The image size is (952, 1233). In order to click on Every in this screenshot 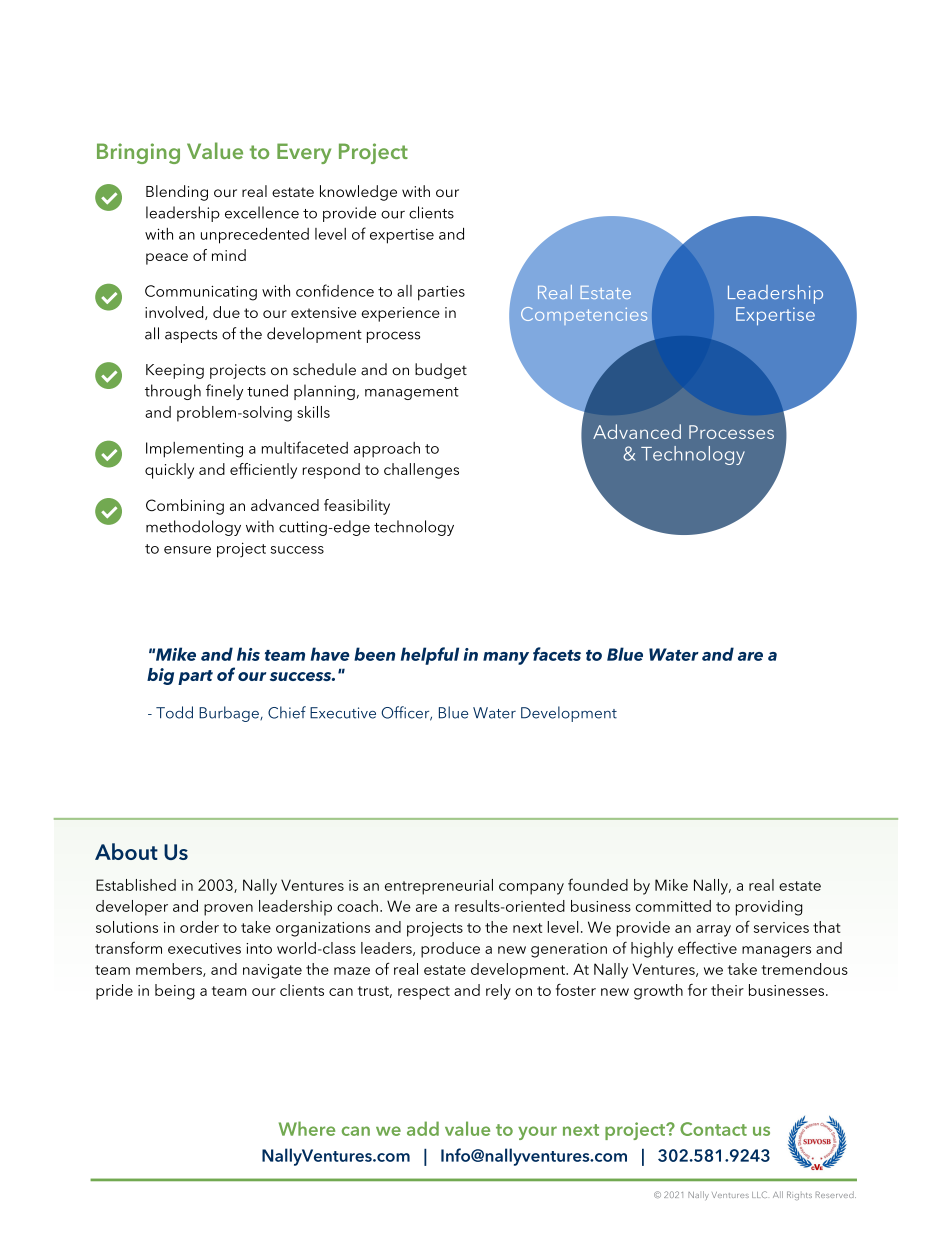, I will do `click(304, 153)`.
